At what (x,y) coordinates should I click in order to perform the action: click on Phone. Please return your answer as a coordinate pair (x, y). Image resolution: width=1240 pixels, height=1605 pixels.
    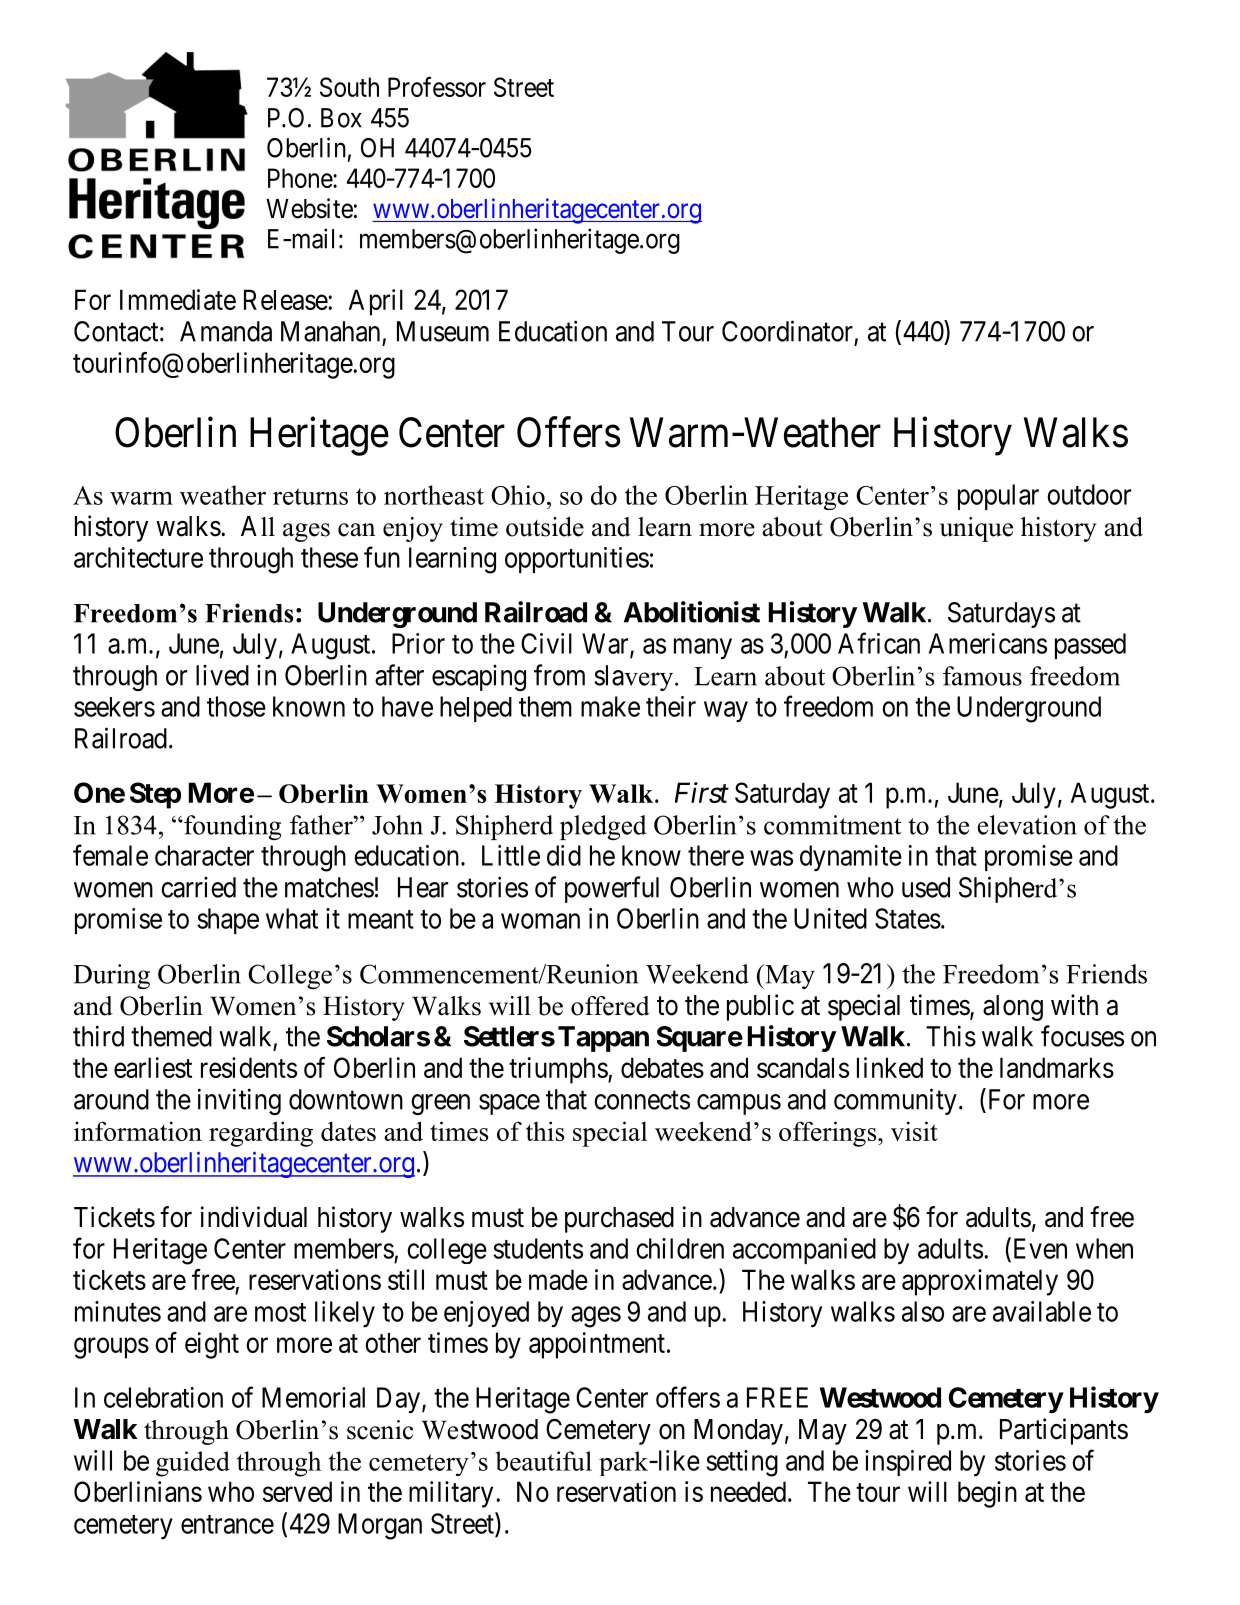
    Looking at the image, I should click on (301, 178).
